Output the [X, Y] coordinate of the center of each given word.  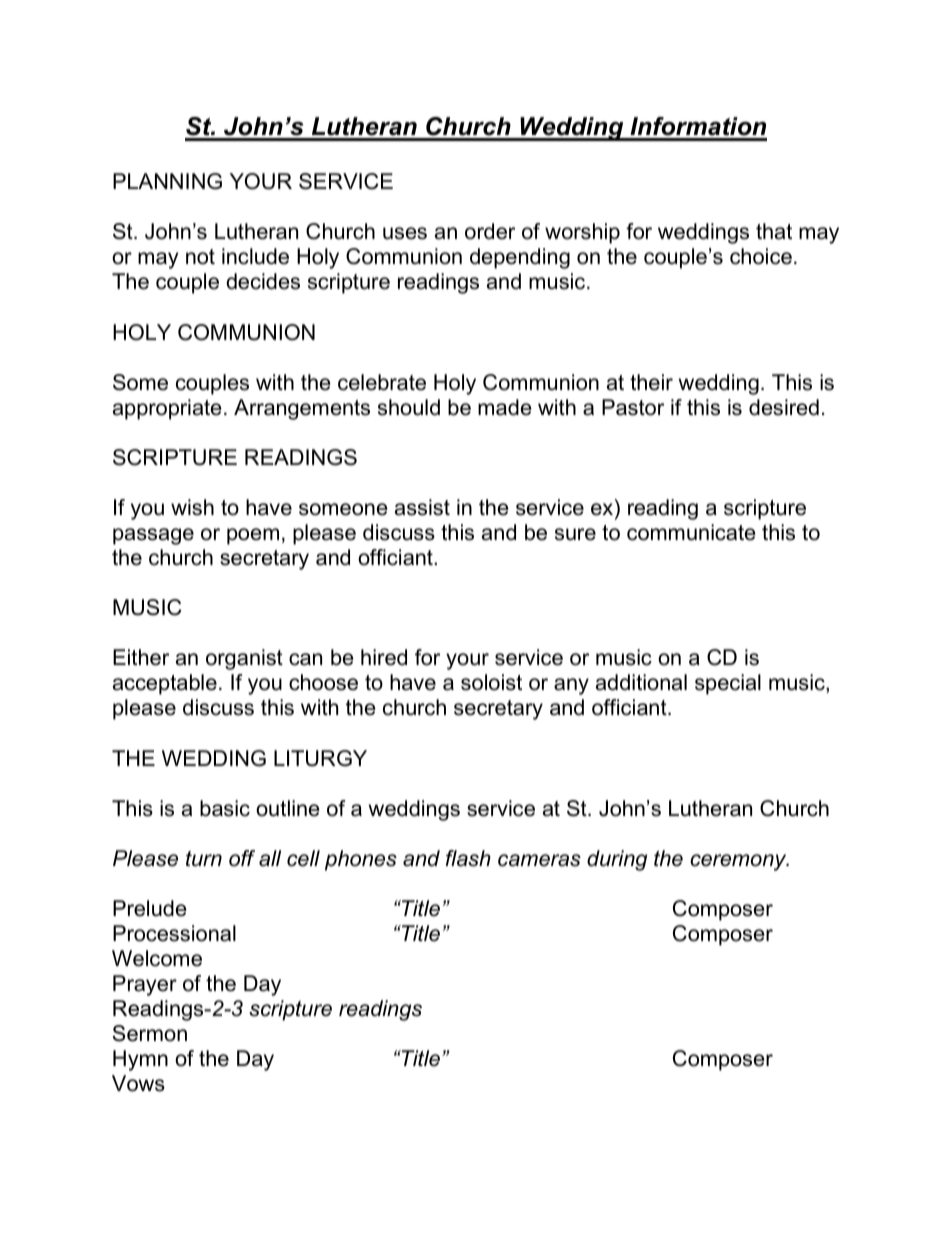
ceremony [739, 862]
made [505, 407]
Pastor [633, 407]
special [728, 684]
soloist [491, 682]
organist [244, 659]
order [490, 231]
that [774, 231]
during [617, 860]
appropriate [167, 409]
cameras [539, 860]
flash [468, 858]
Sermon [150, 1033]
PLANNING [167, 181]
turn [204, 859]
